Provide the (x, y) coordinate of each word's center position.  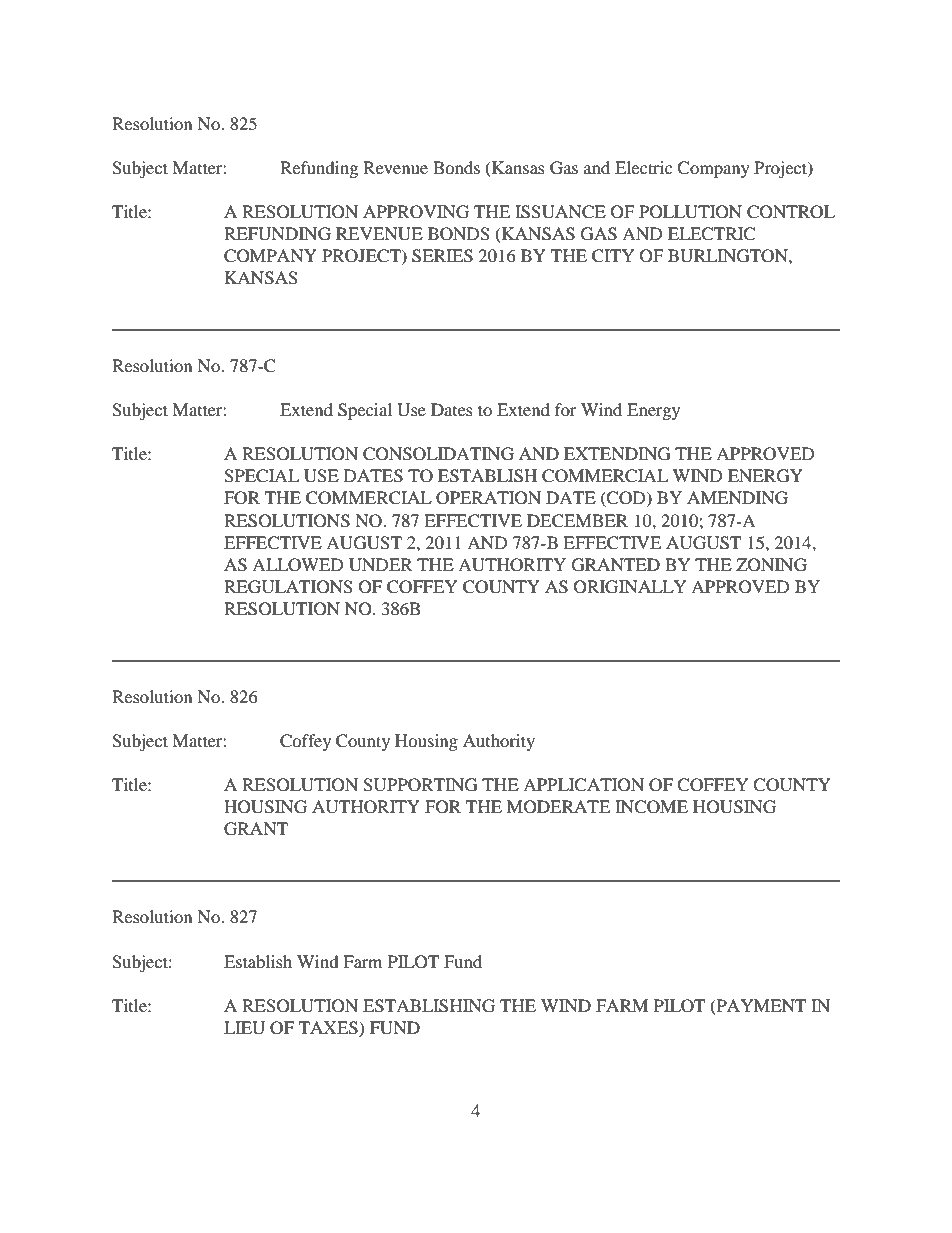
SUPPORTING (420, 785)
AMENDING (737, 498)
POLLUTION (690, 212)
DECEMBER (577, 521)
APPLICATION (583, 785)
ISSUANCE (560, 212)
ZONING (771, 565)
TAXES (329, 1028)
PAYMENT (760, 1006)
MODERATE (558, 807)
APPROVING (416, 212)
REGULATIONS (288, 587)
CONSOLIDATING (438, 454)
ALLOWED (298, 565)
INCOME (651, 807)
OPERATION (488, 498)
